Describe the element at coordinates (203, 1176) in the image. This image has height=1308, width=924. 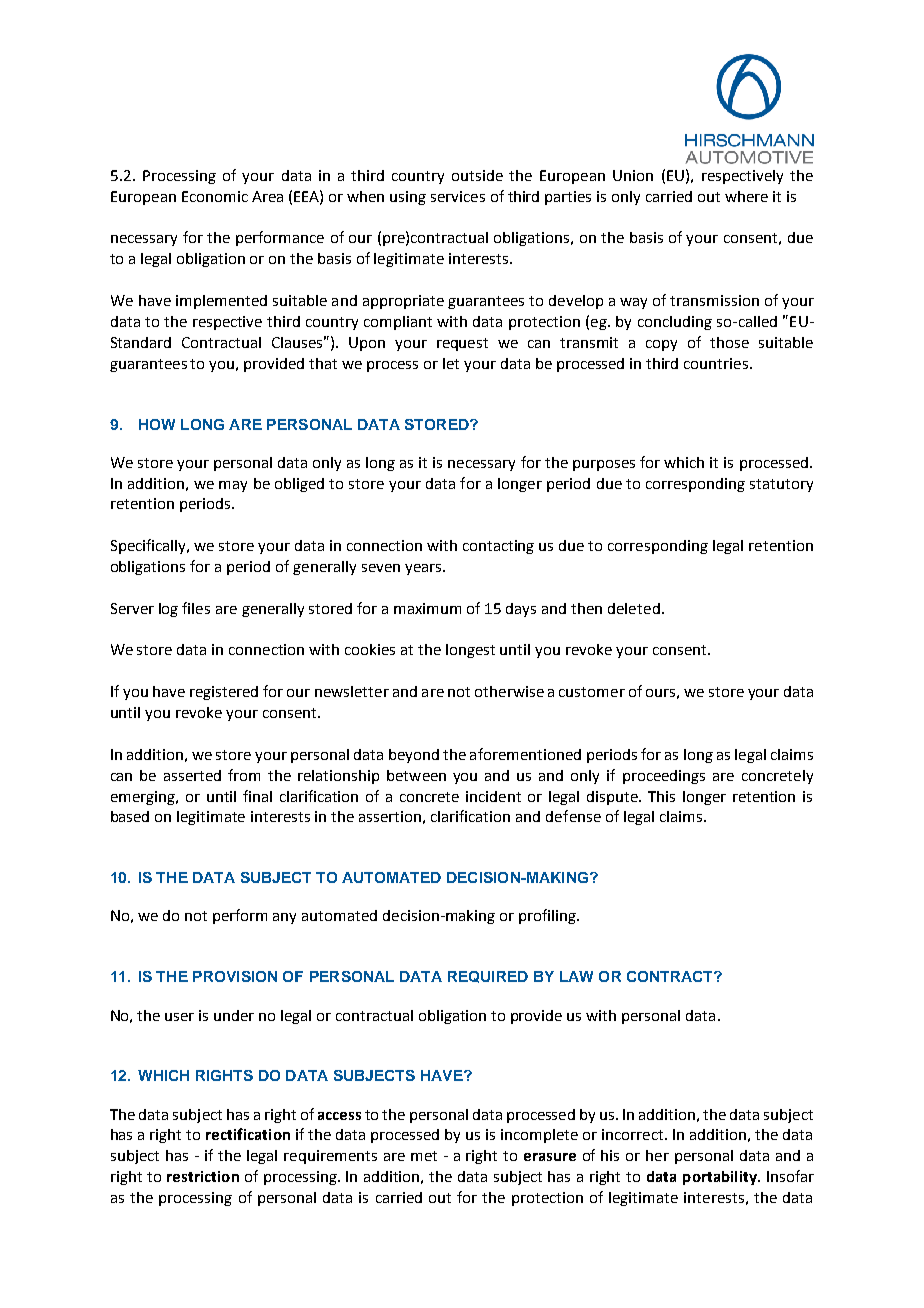
I see `restriction` at that location.
